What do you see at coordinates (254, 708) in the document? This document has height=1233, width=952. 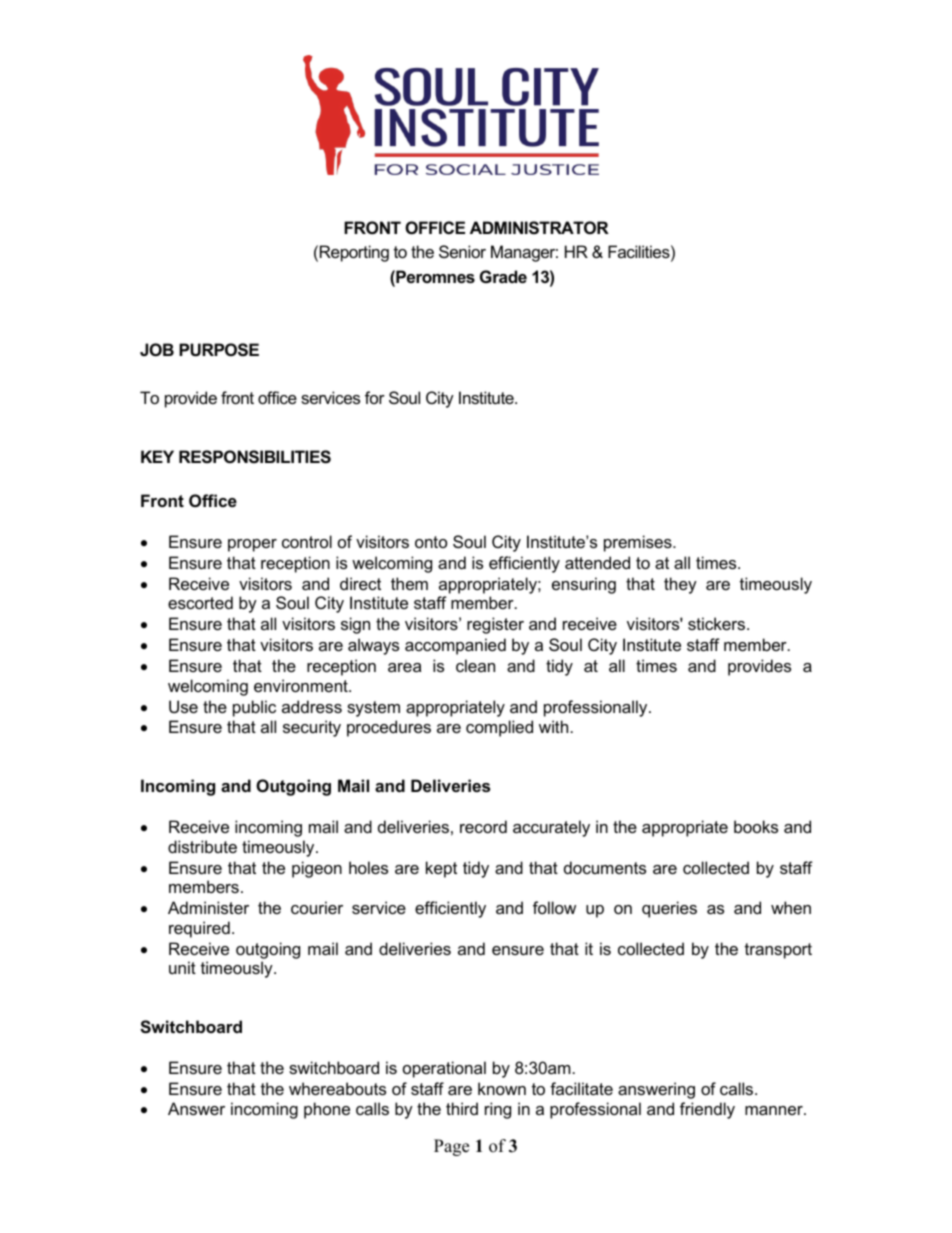 I see `public` at bounding box center [254, 708].
